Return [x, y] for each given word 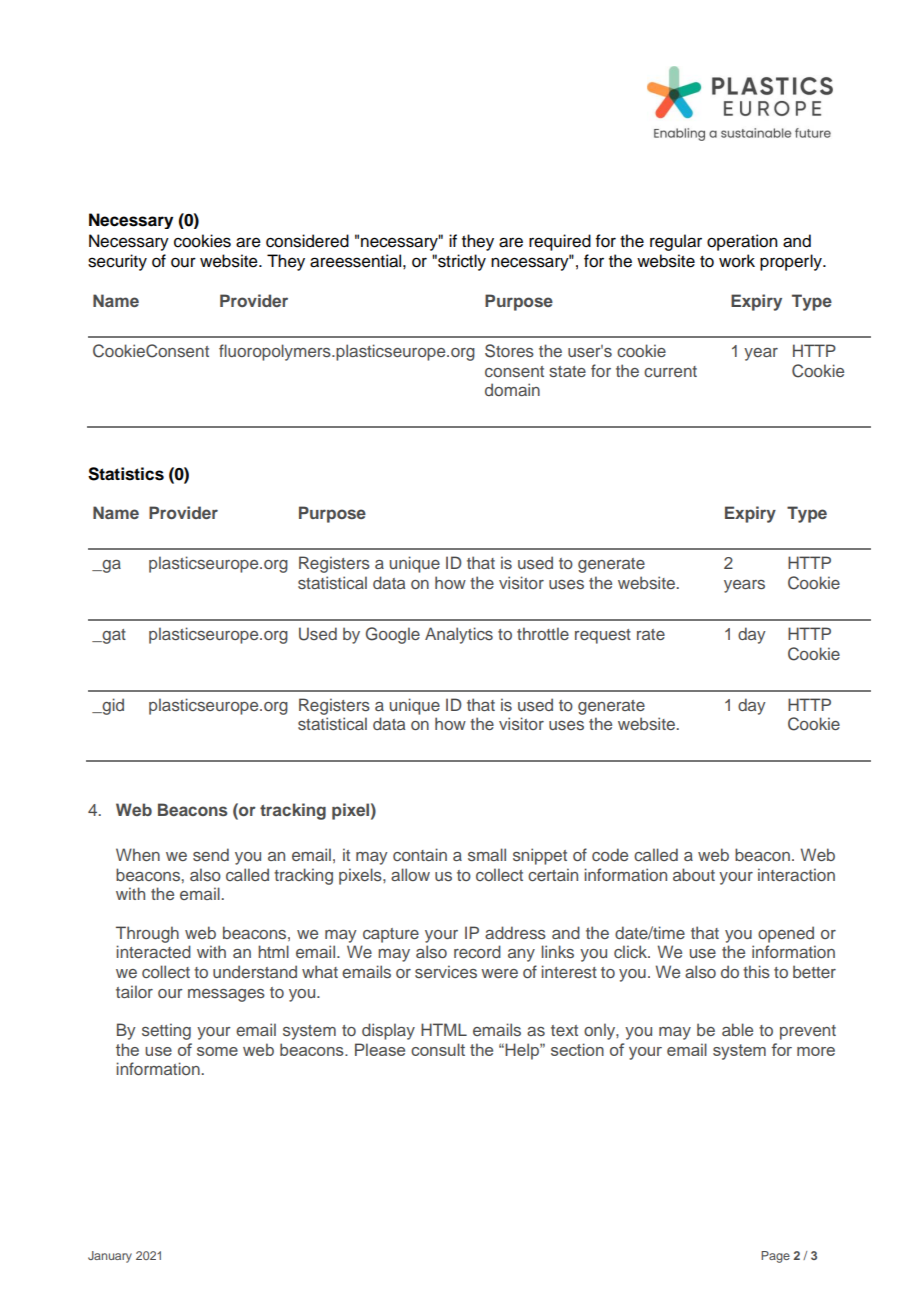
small [487, 854]
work [737, 261]
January [110, 1257]
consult [438, 1049]
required [560, 242]
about [694, 874]
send [211, 854]
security [117, 262]
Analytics [459, 635]
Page [775, 1257]
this [756, 971]
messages [226, 995]
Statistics [126, 474]
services [446, 971]
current [670, 371]
